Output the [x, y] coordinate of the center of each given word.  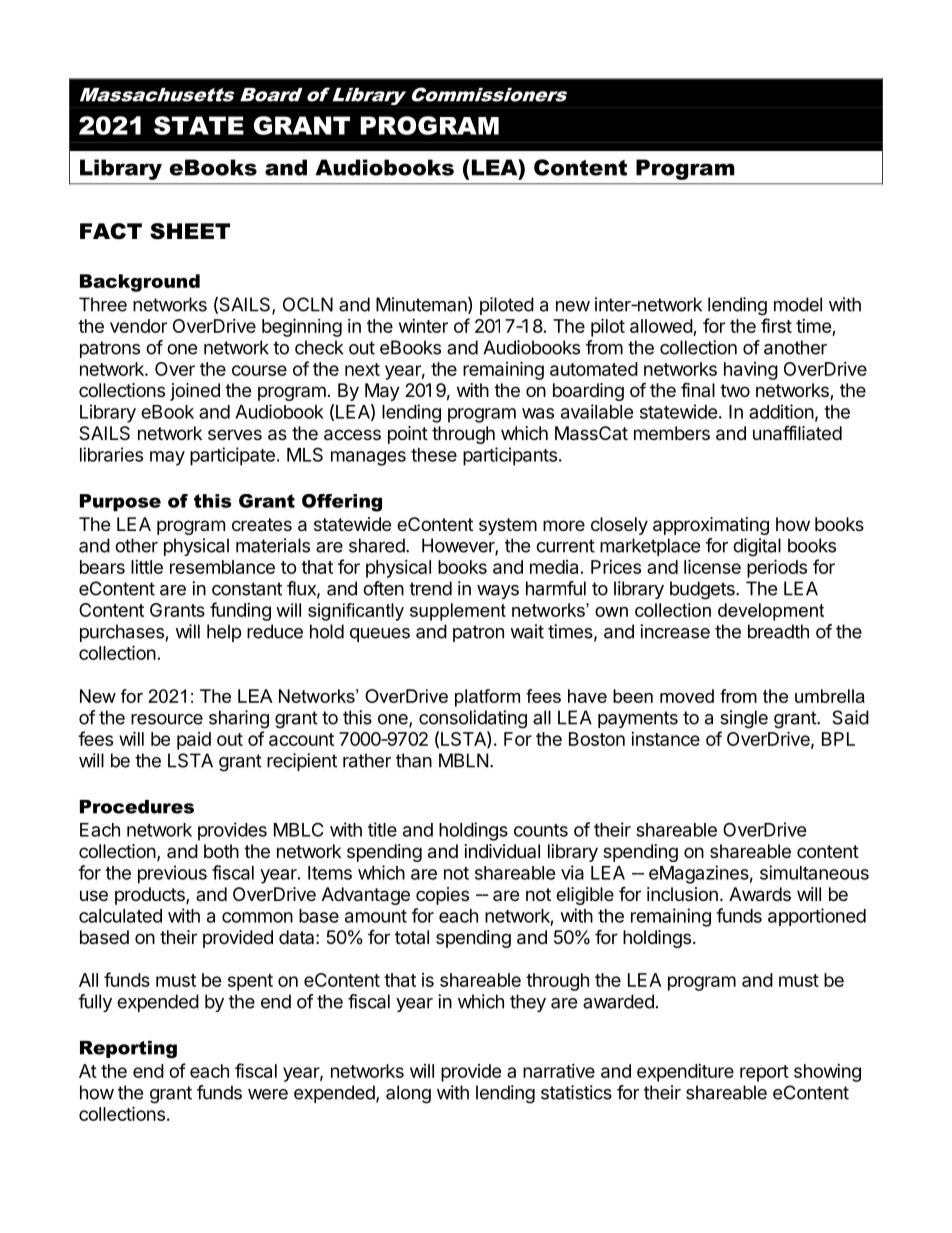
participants [510, 456]
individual [502, 851]
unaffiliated [797, 433]
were [268, 1094]
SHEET [190, 231]
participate [232, 456]
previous [172, 874]
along [408, 1094]
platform [487, 698]
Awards [760, 894]
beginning [302, 327]
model [798, 304]
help [224, 633]
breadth [778, 631]
